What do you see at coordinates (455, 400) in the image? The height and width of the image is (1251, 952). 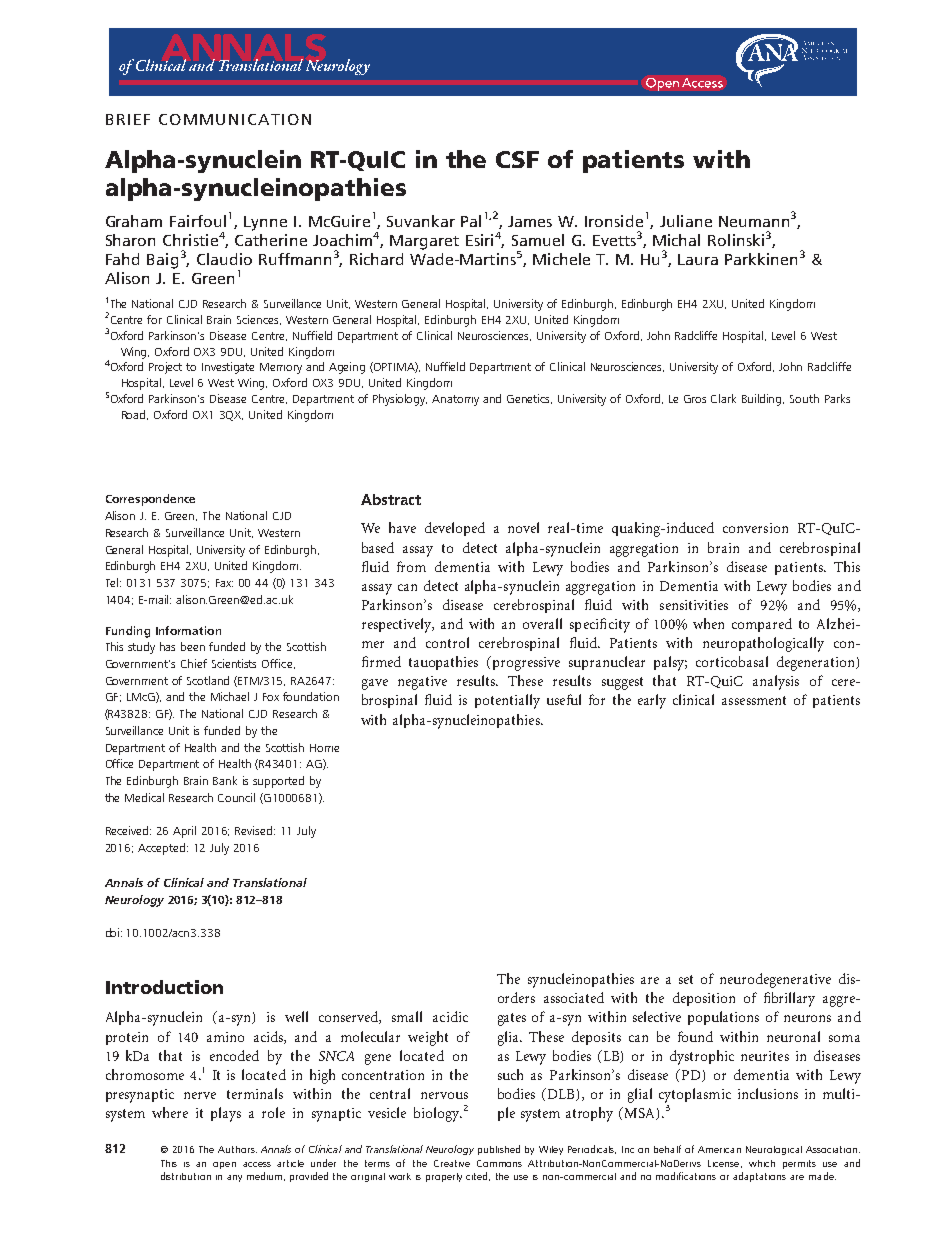 I see `Anatomy` at bounding box center [455, 400].
